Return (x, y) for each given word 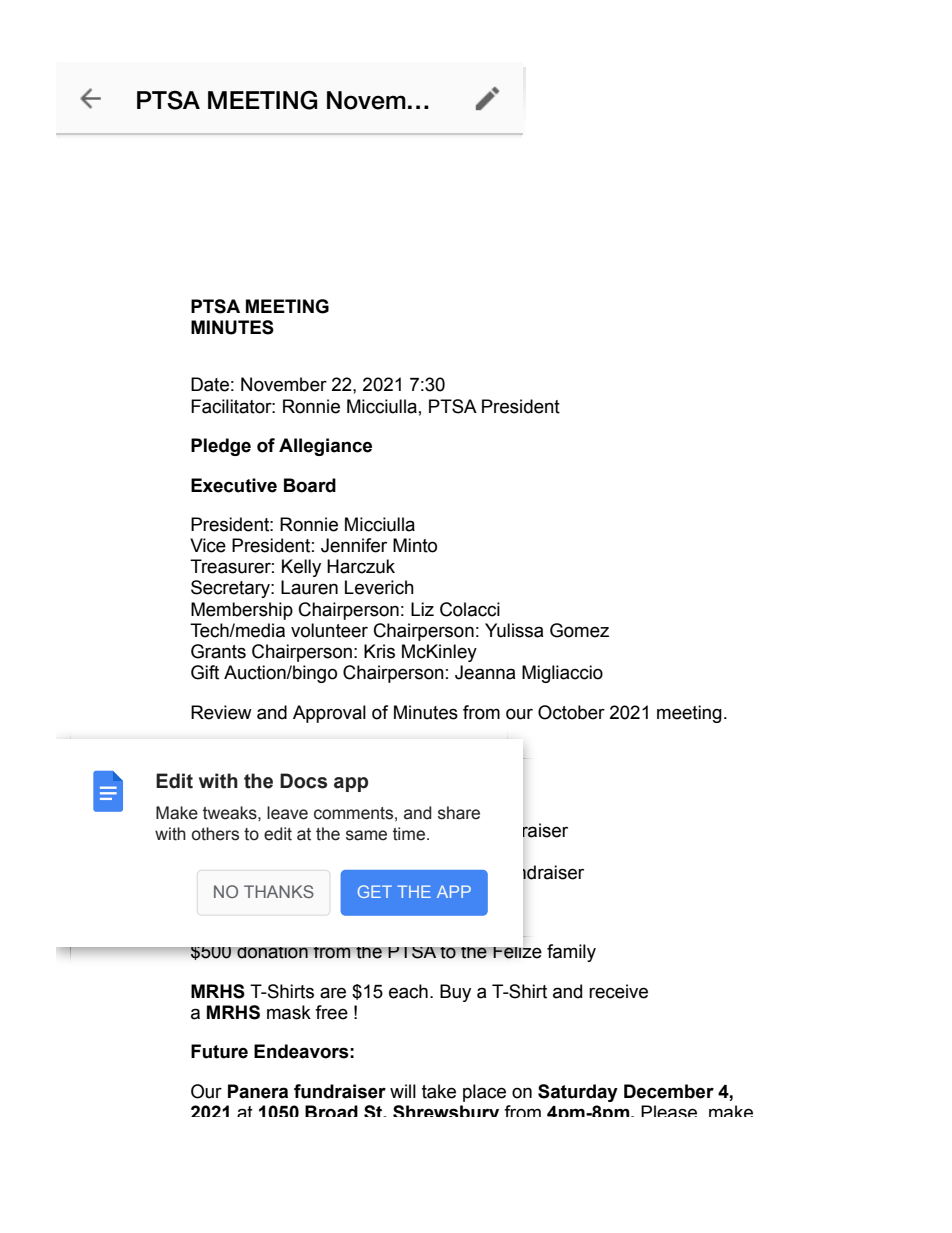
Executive (234, 485)
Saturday (578, 1093)
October (571, 712)
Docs (303, 781)
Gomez (579, 630)
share (459, 813)
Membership (242, 611)
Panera (258, 1091)
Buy (455, 993)
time (409, 834)
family (571, 953)
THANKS (279, 891)
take (439, 1091)
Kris (379, 651)
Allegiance (325, 447)
